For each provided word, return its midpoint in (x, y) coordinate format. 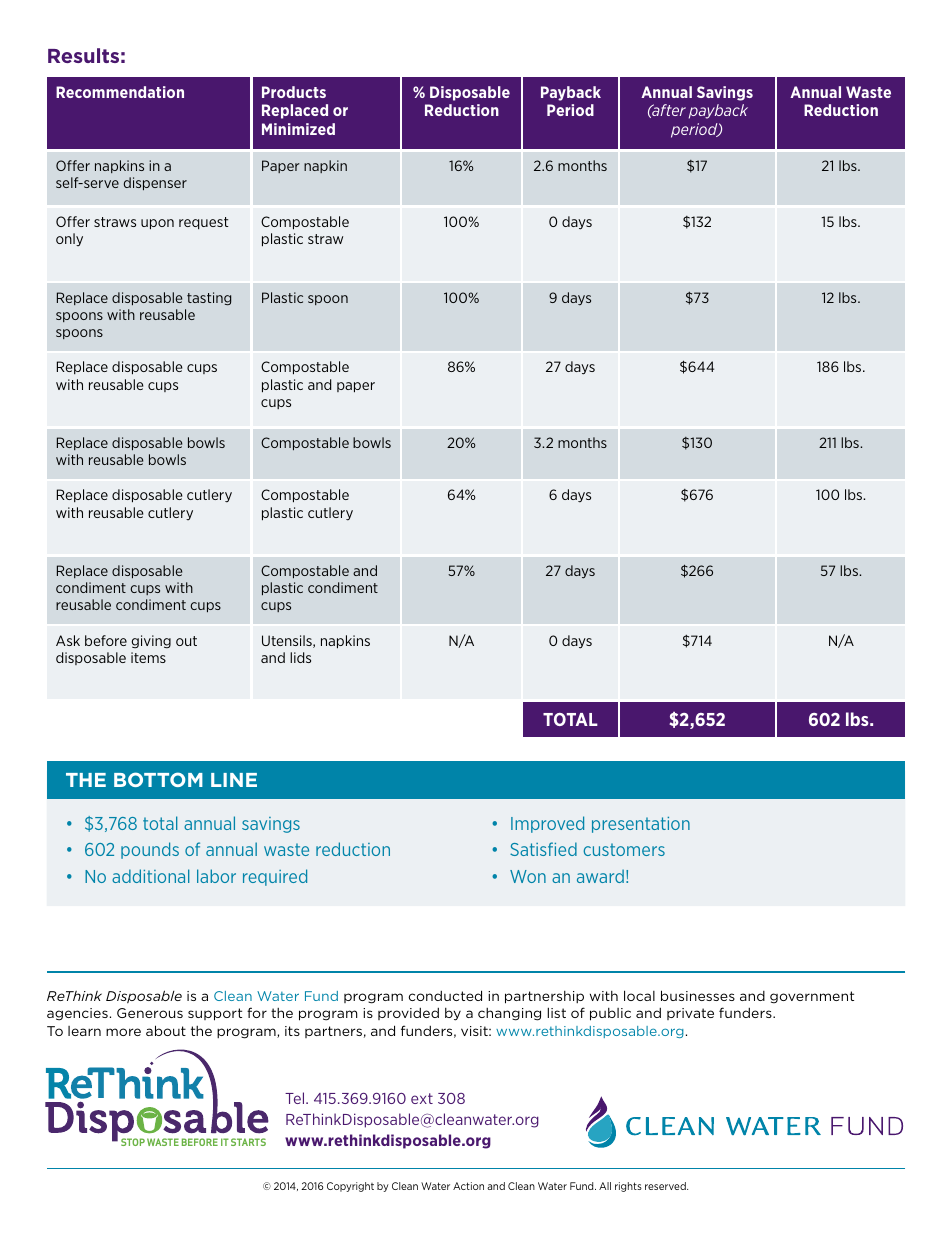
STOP (133, 1142)
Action (468, 1186)
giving (151, 641)
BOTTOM (158, 779)
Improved (547, 824)
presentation (641, 825)
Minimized (298, 129)
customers (624, 849)
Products (294, 92)
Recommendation (120, 92)
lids (300, 657)
